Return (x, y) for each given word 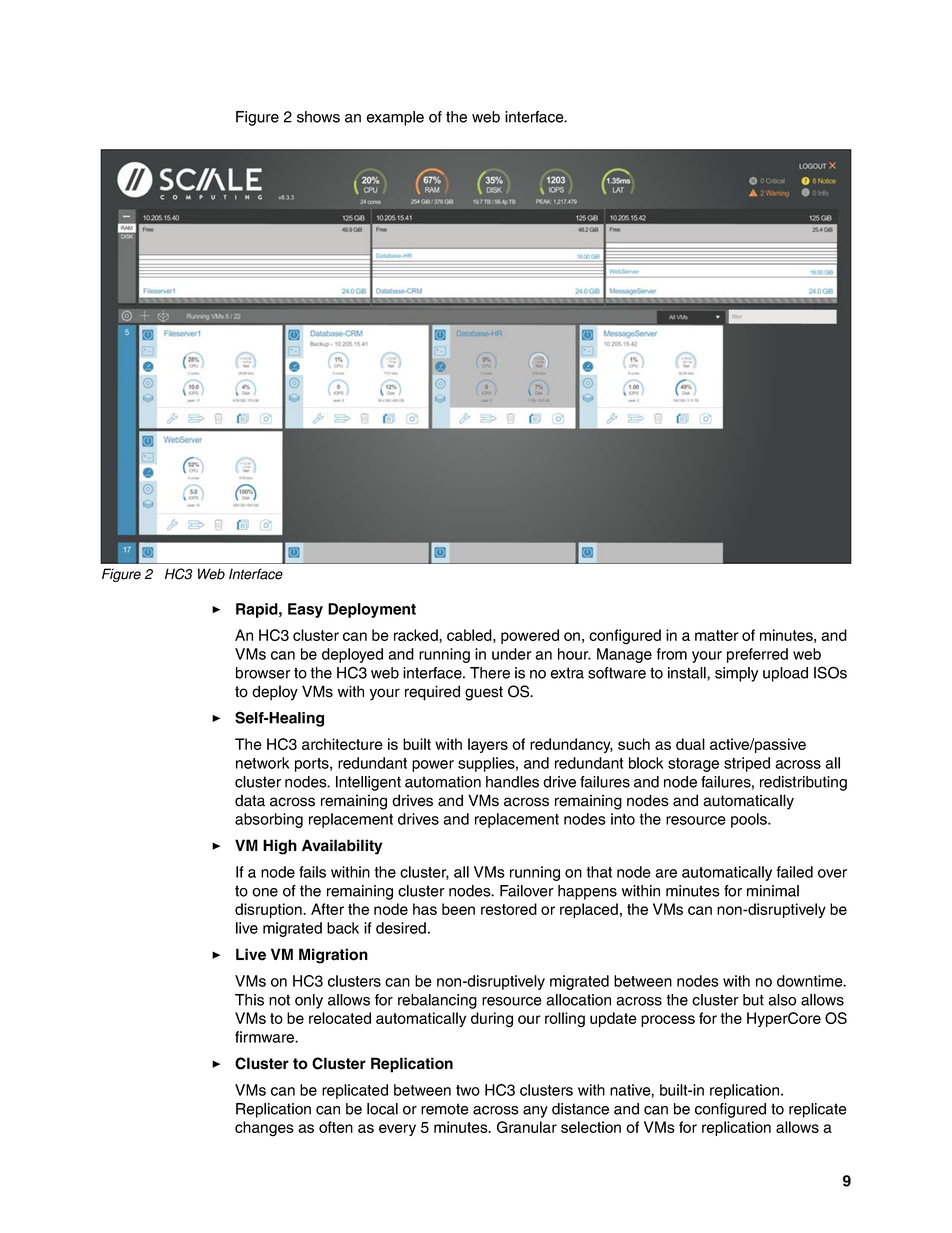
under (512, 654)
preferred (757, 655)
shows (318, 117)
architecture (342, 744)
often (336, 1127)
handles (512, 782)
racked (417, 636)
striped (747, 764)
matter (717, 635)
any (535, 1112)
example (395, 118)
